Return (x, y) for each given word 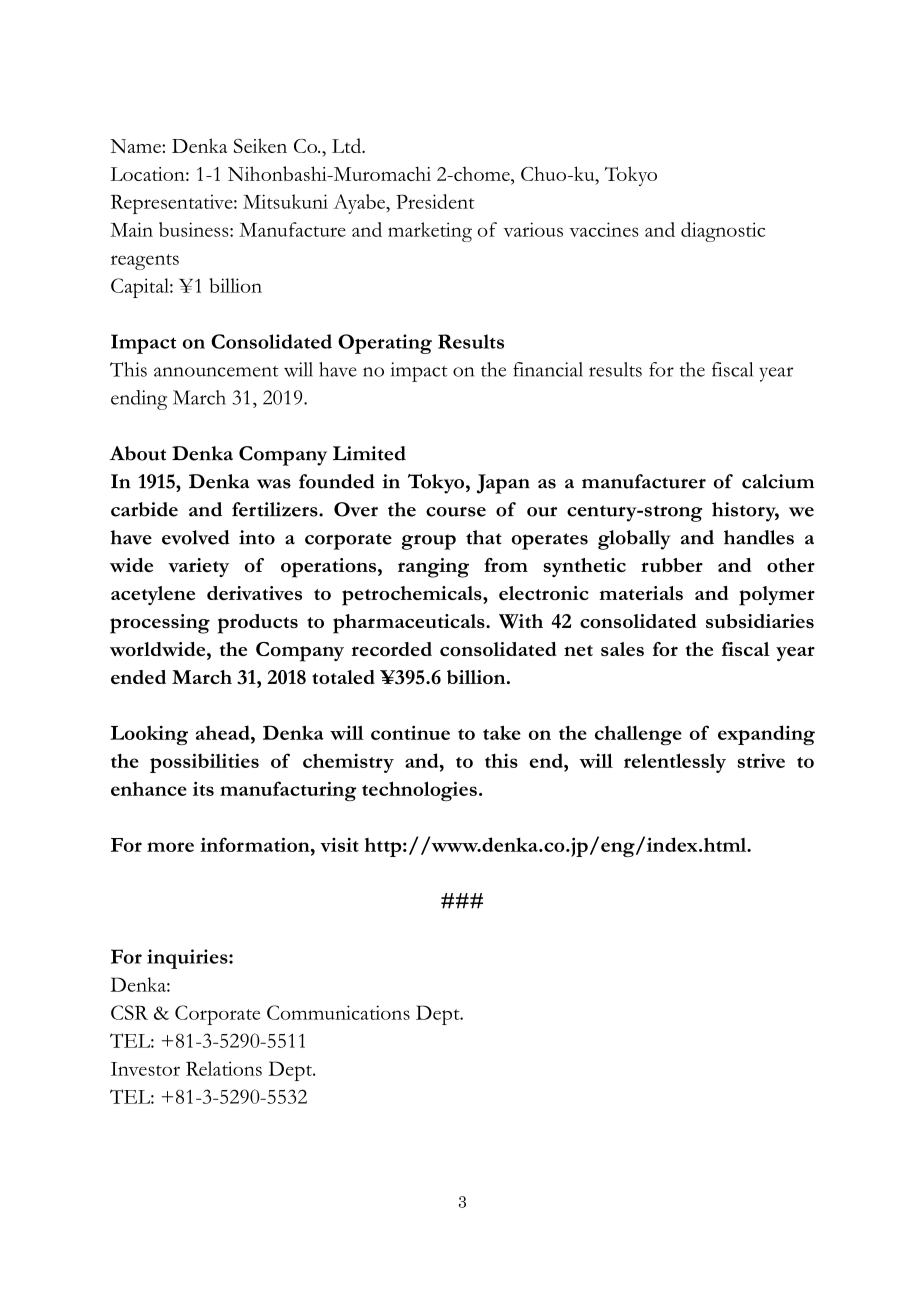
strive (761, 761)
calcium (778, 481)
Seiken (260, 145)
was (274, 484)
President (435, 201)
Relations (224, 1068)
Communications (338, 1012)
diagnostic (723, 232)
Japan (503, 484)
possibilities (204, 763)
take (502, 732)
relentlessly (675, 763)
